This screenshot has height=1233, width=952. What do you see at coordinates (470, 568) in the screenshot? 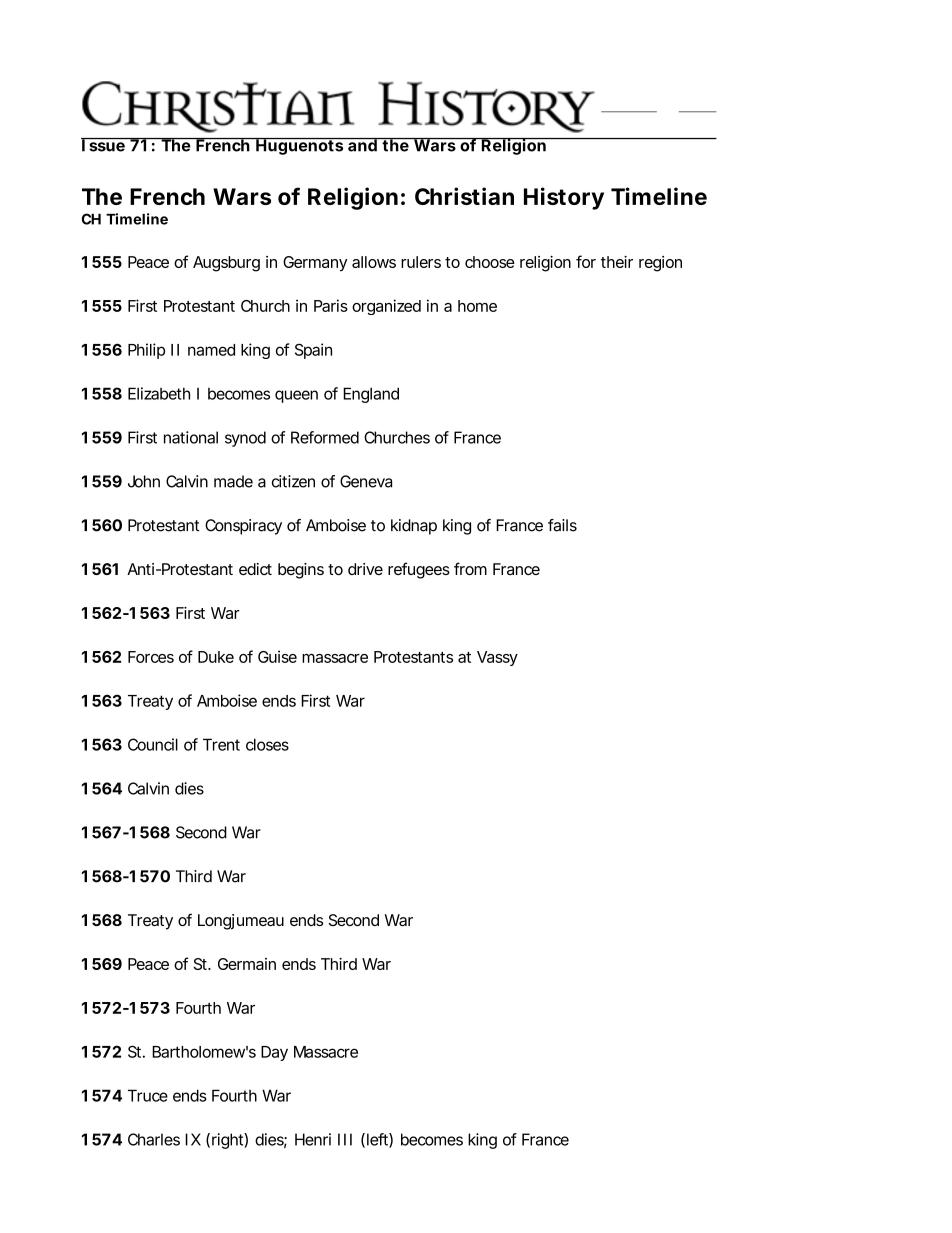
I see `from` at bounding box center [470, 568].
